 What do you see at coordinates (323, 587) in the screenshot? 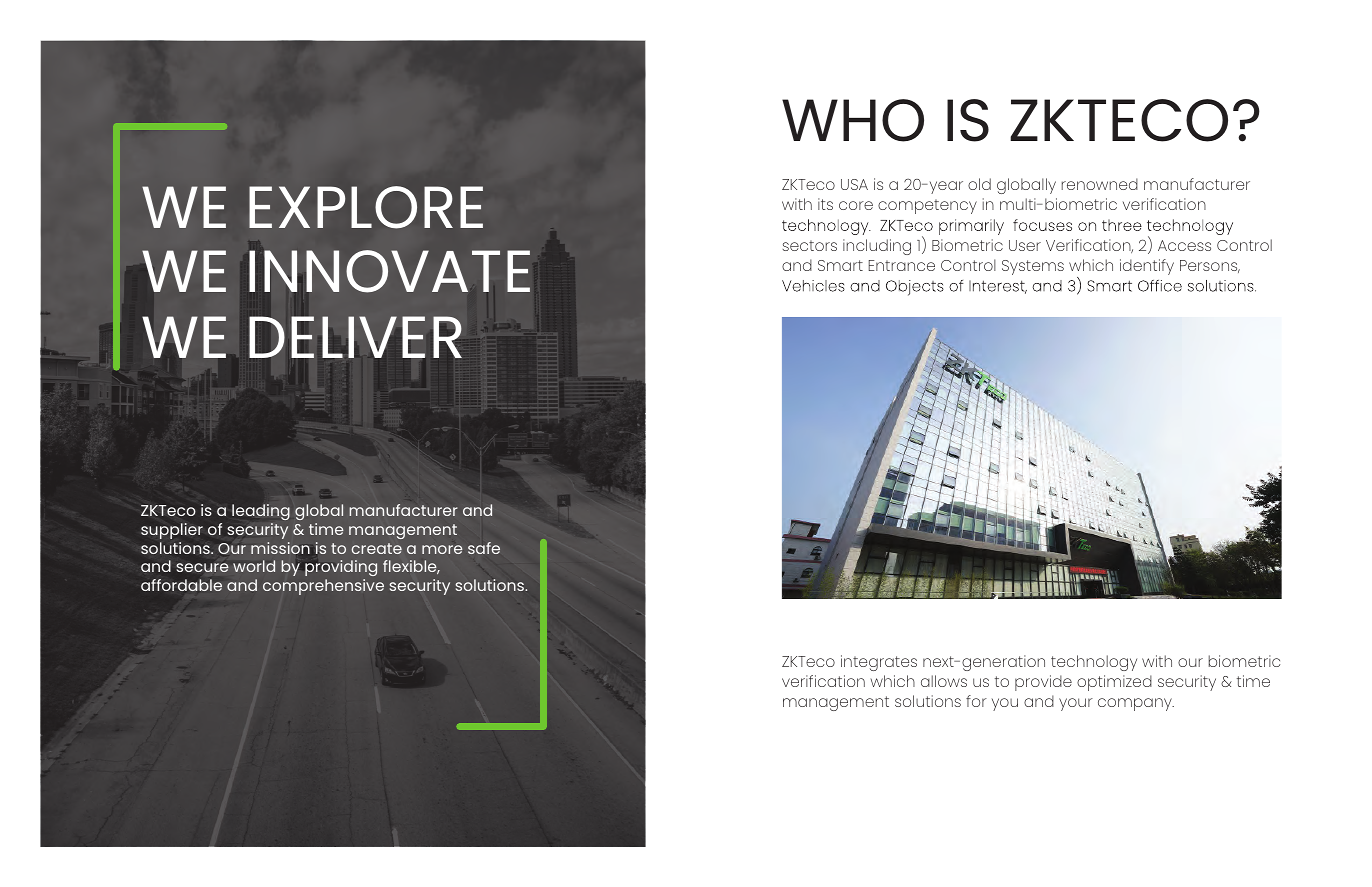
I see `comprehensive` at bounding box center [323, 587].
